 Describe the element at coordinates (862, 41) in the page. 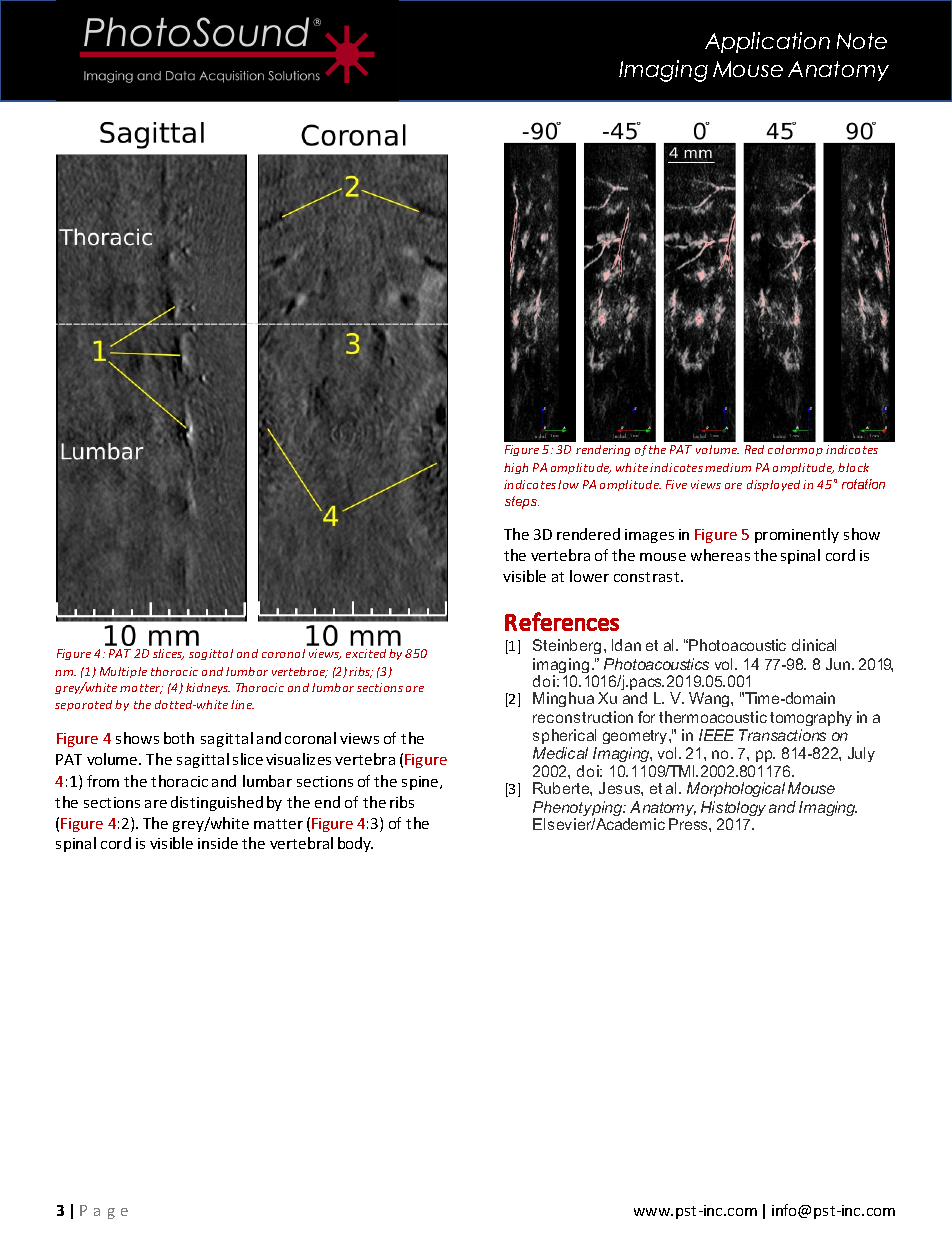

I see `Note` at that location.
